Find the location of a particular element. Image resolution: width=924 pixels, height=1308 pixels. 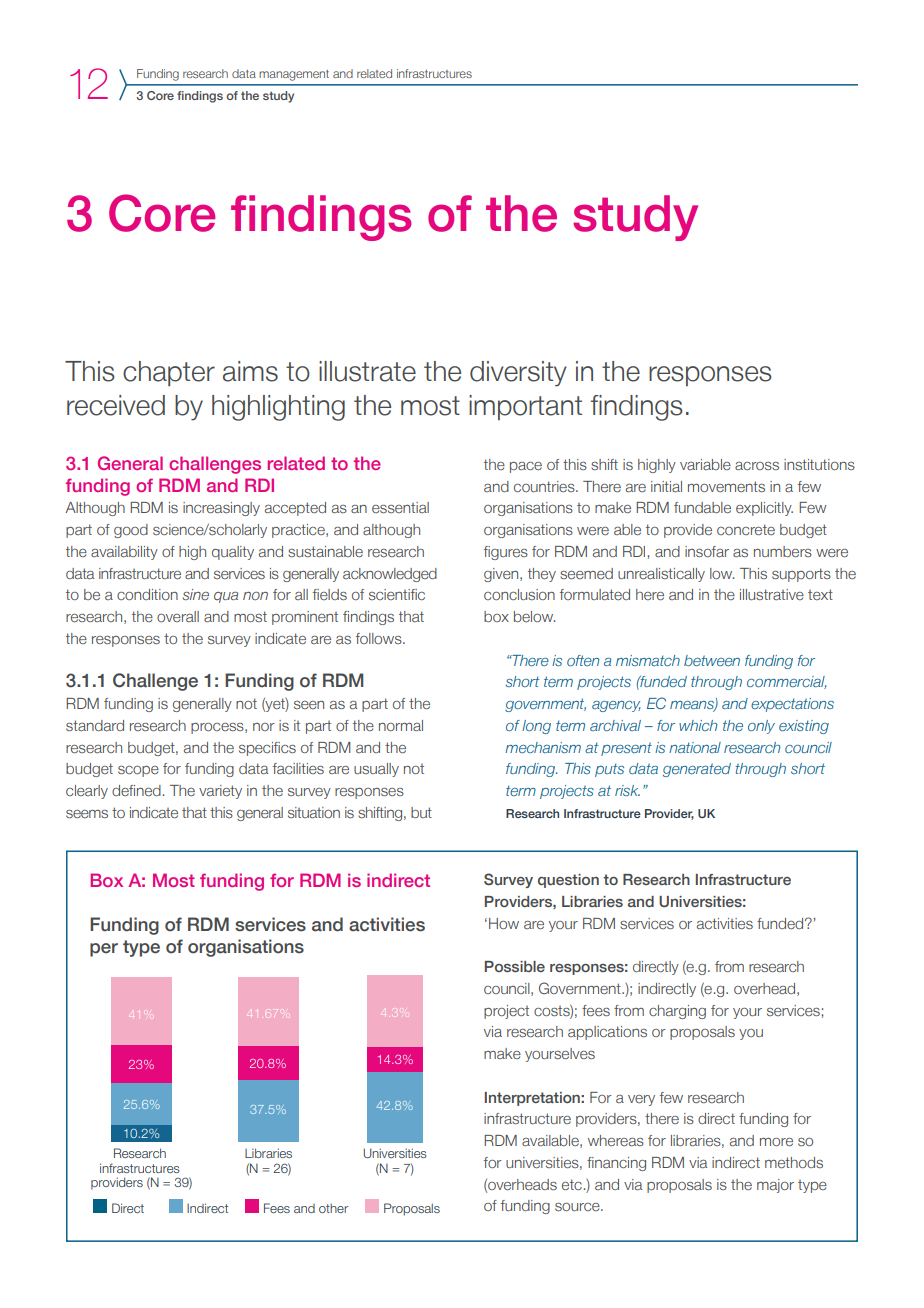

major is located at coordinates (775, 1186).
